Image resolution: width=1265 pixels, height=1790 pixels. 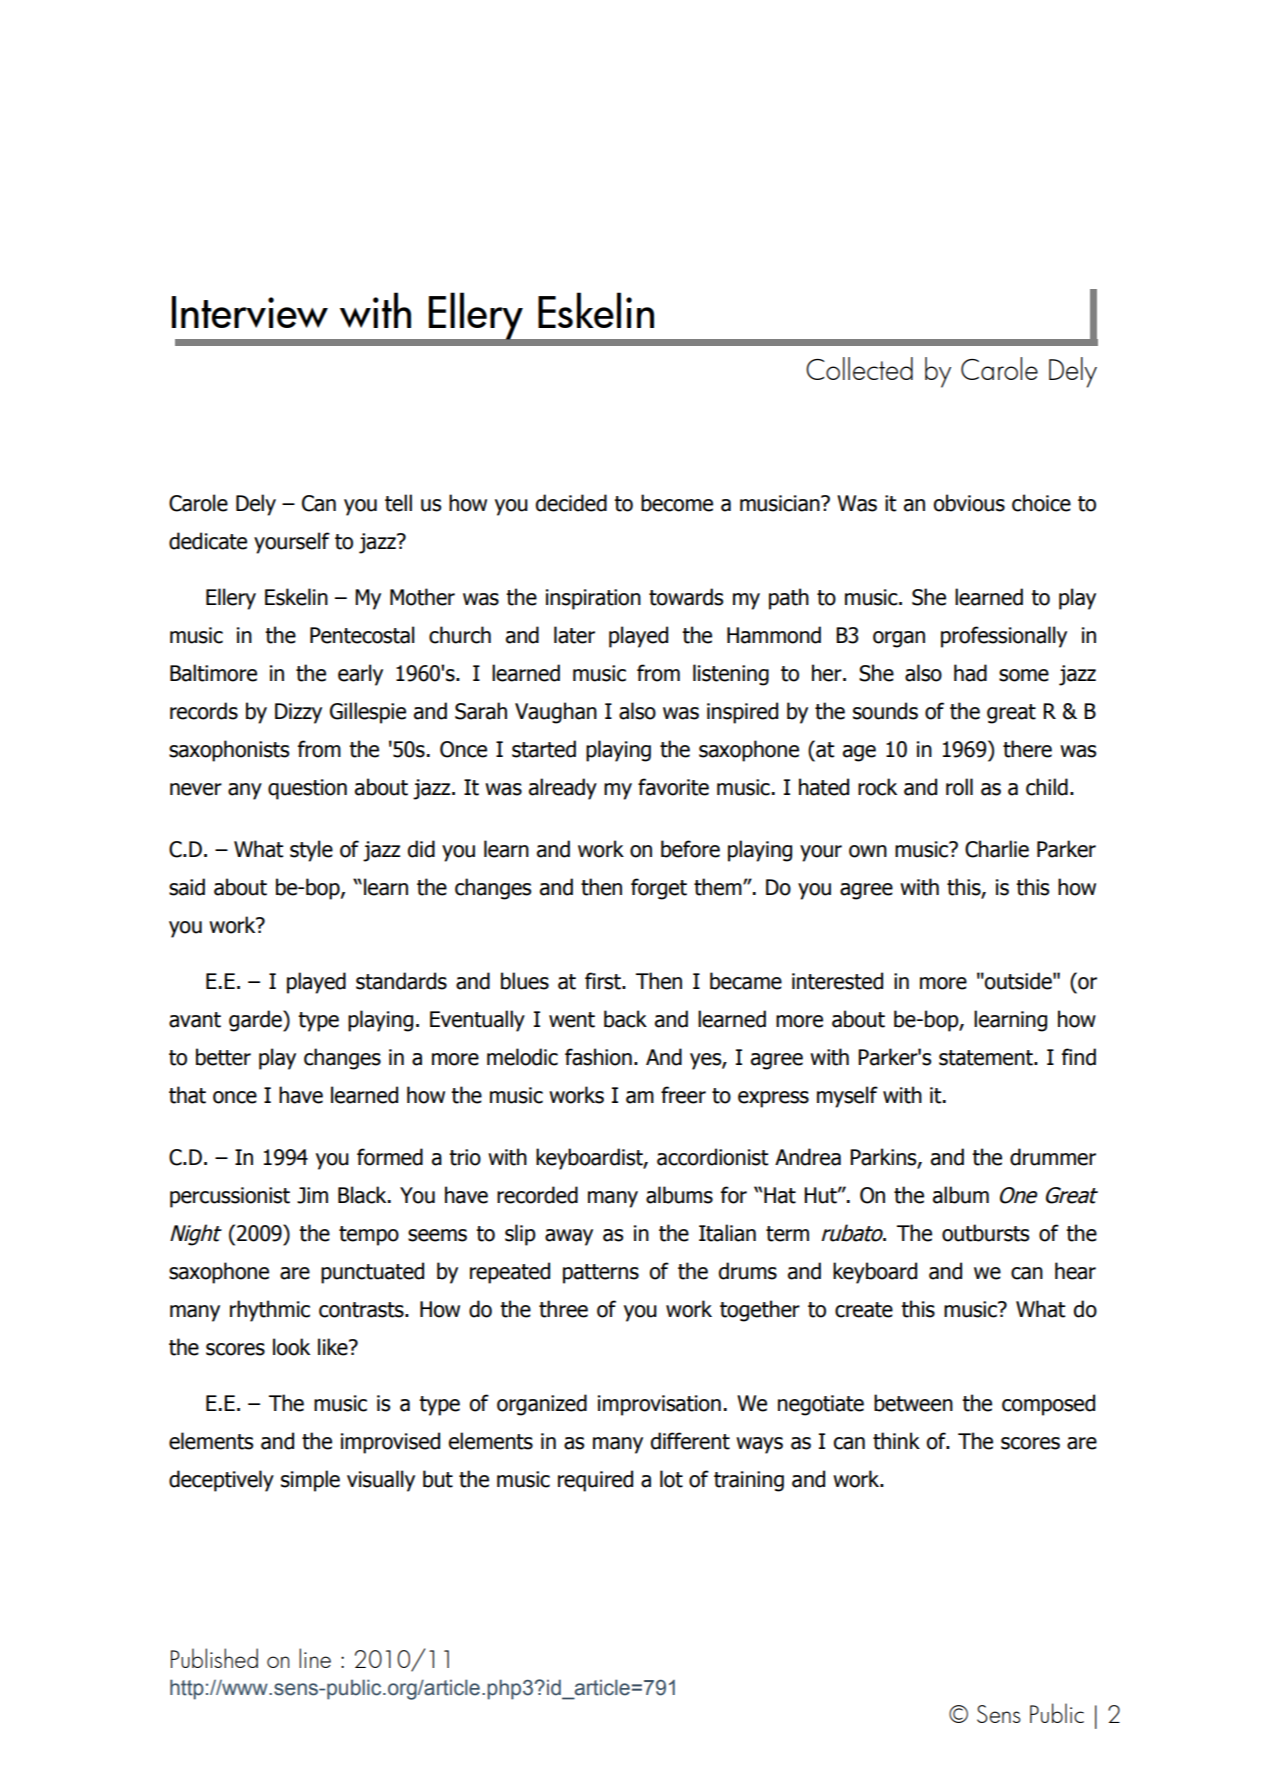 What do you see at coordinates (859, 368) in the document?
I see `Collected` at bounding box center [859, 368].
